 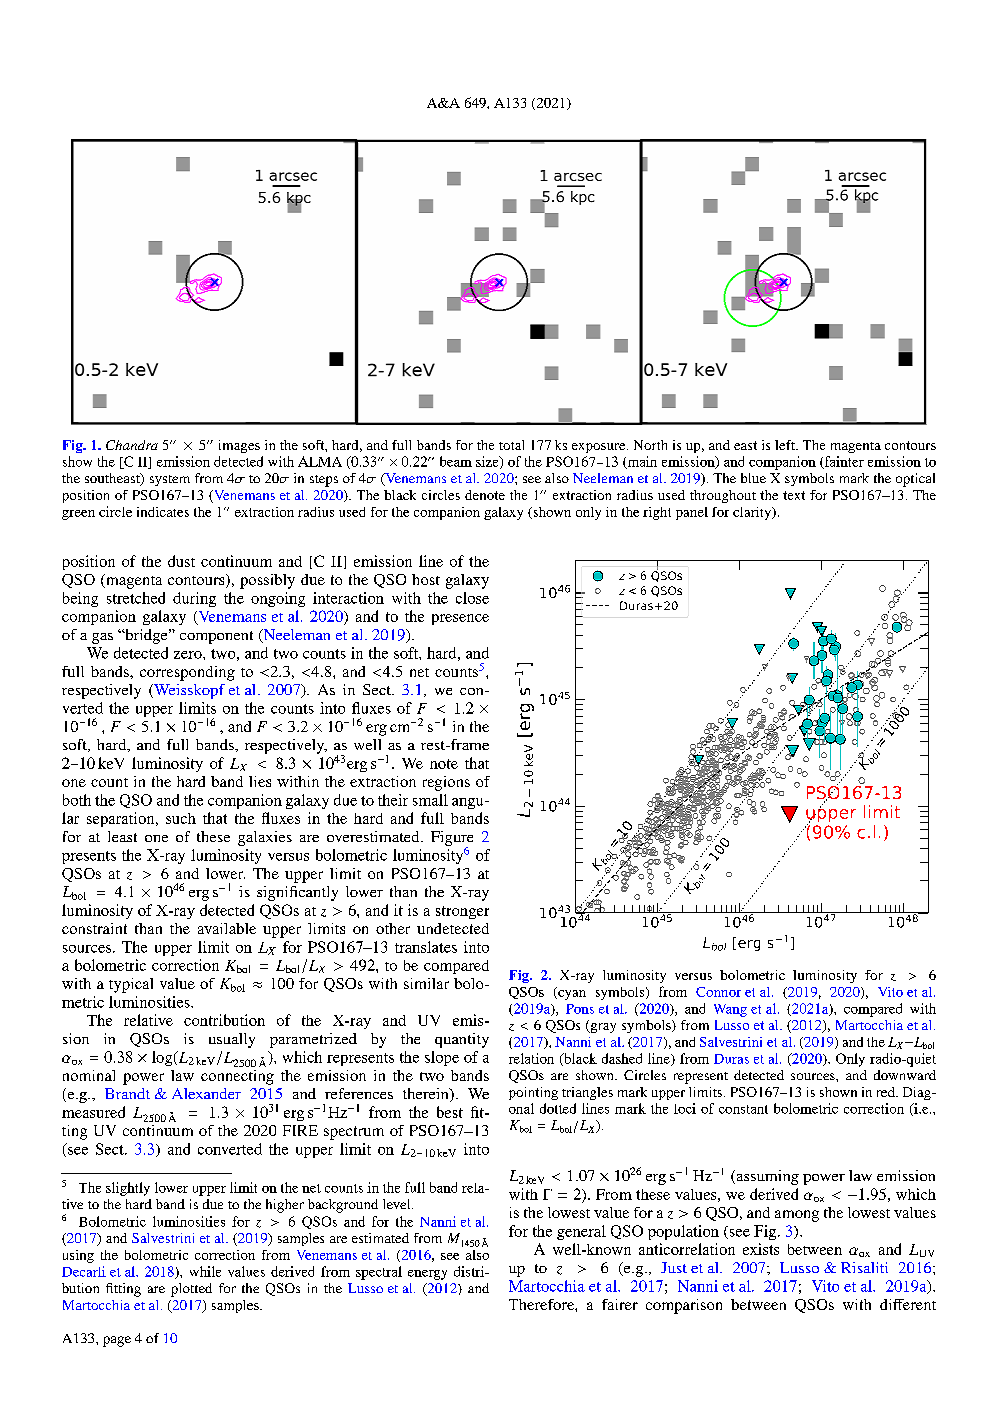 I want to click on quantity, so click(x=462, y=1040).
